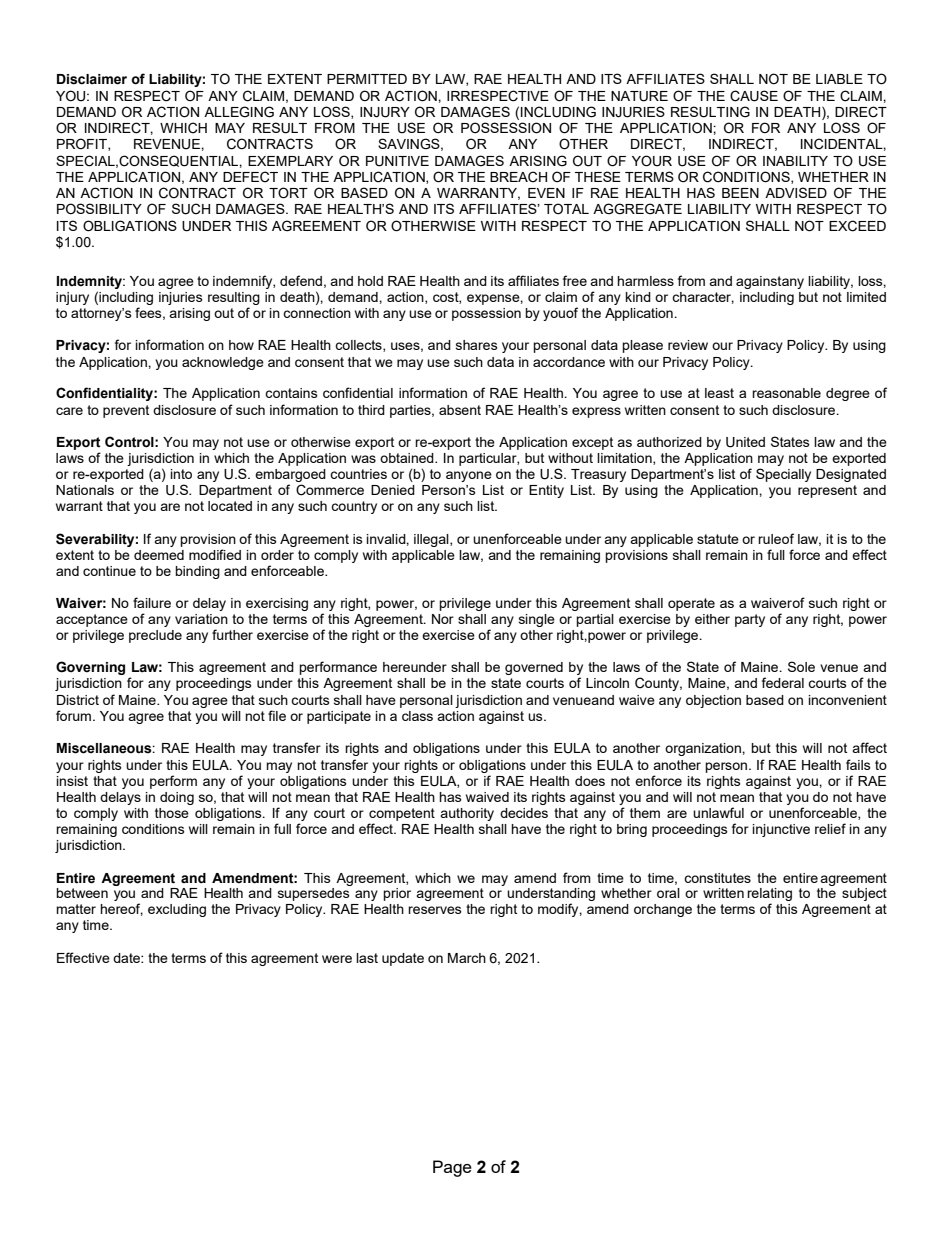 Image resolution: width=952 pixels, height=1233 pixels. What do you see at coordinates (754, 96) in the screenshot?
I see `CAUSE` at bounding box center [754, 96].
